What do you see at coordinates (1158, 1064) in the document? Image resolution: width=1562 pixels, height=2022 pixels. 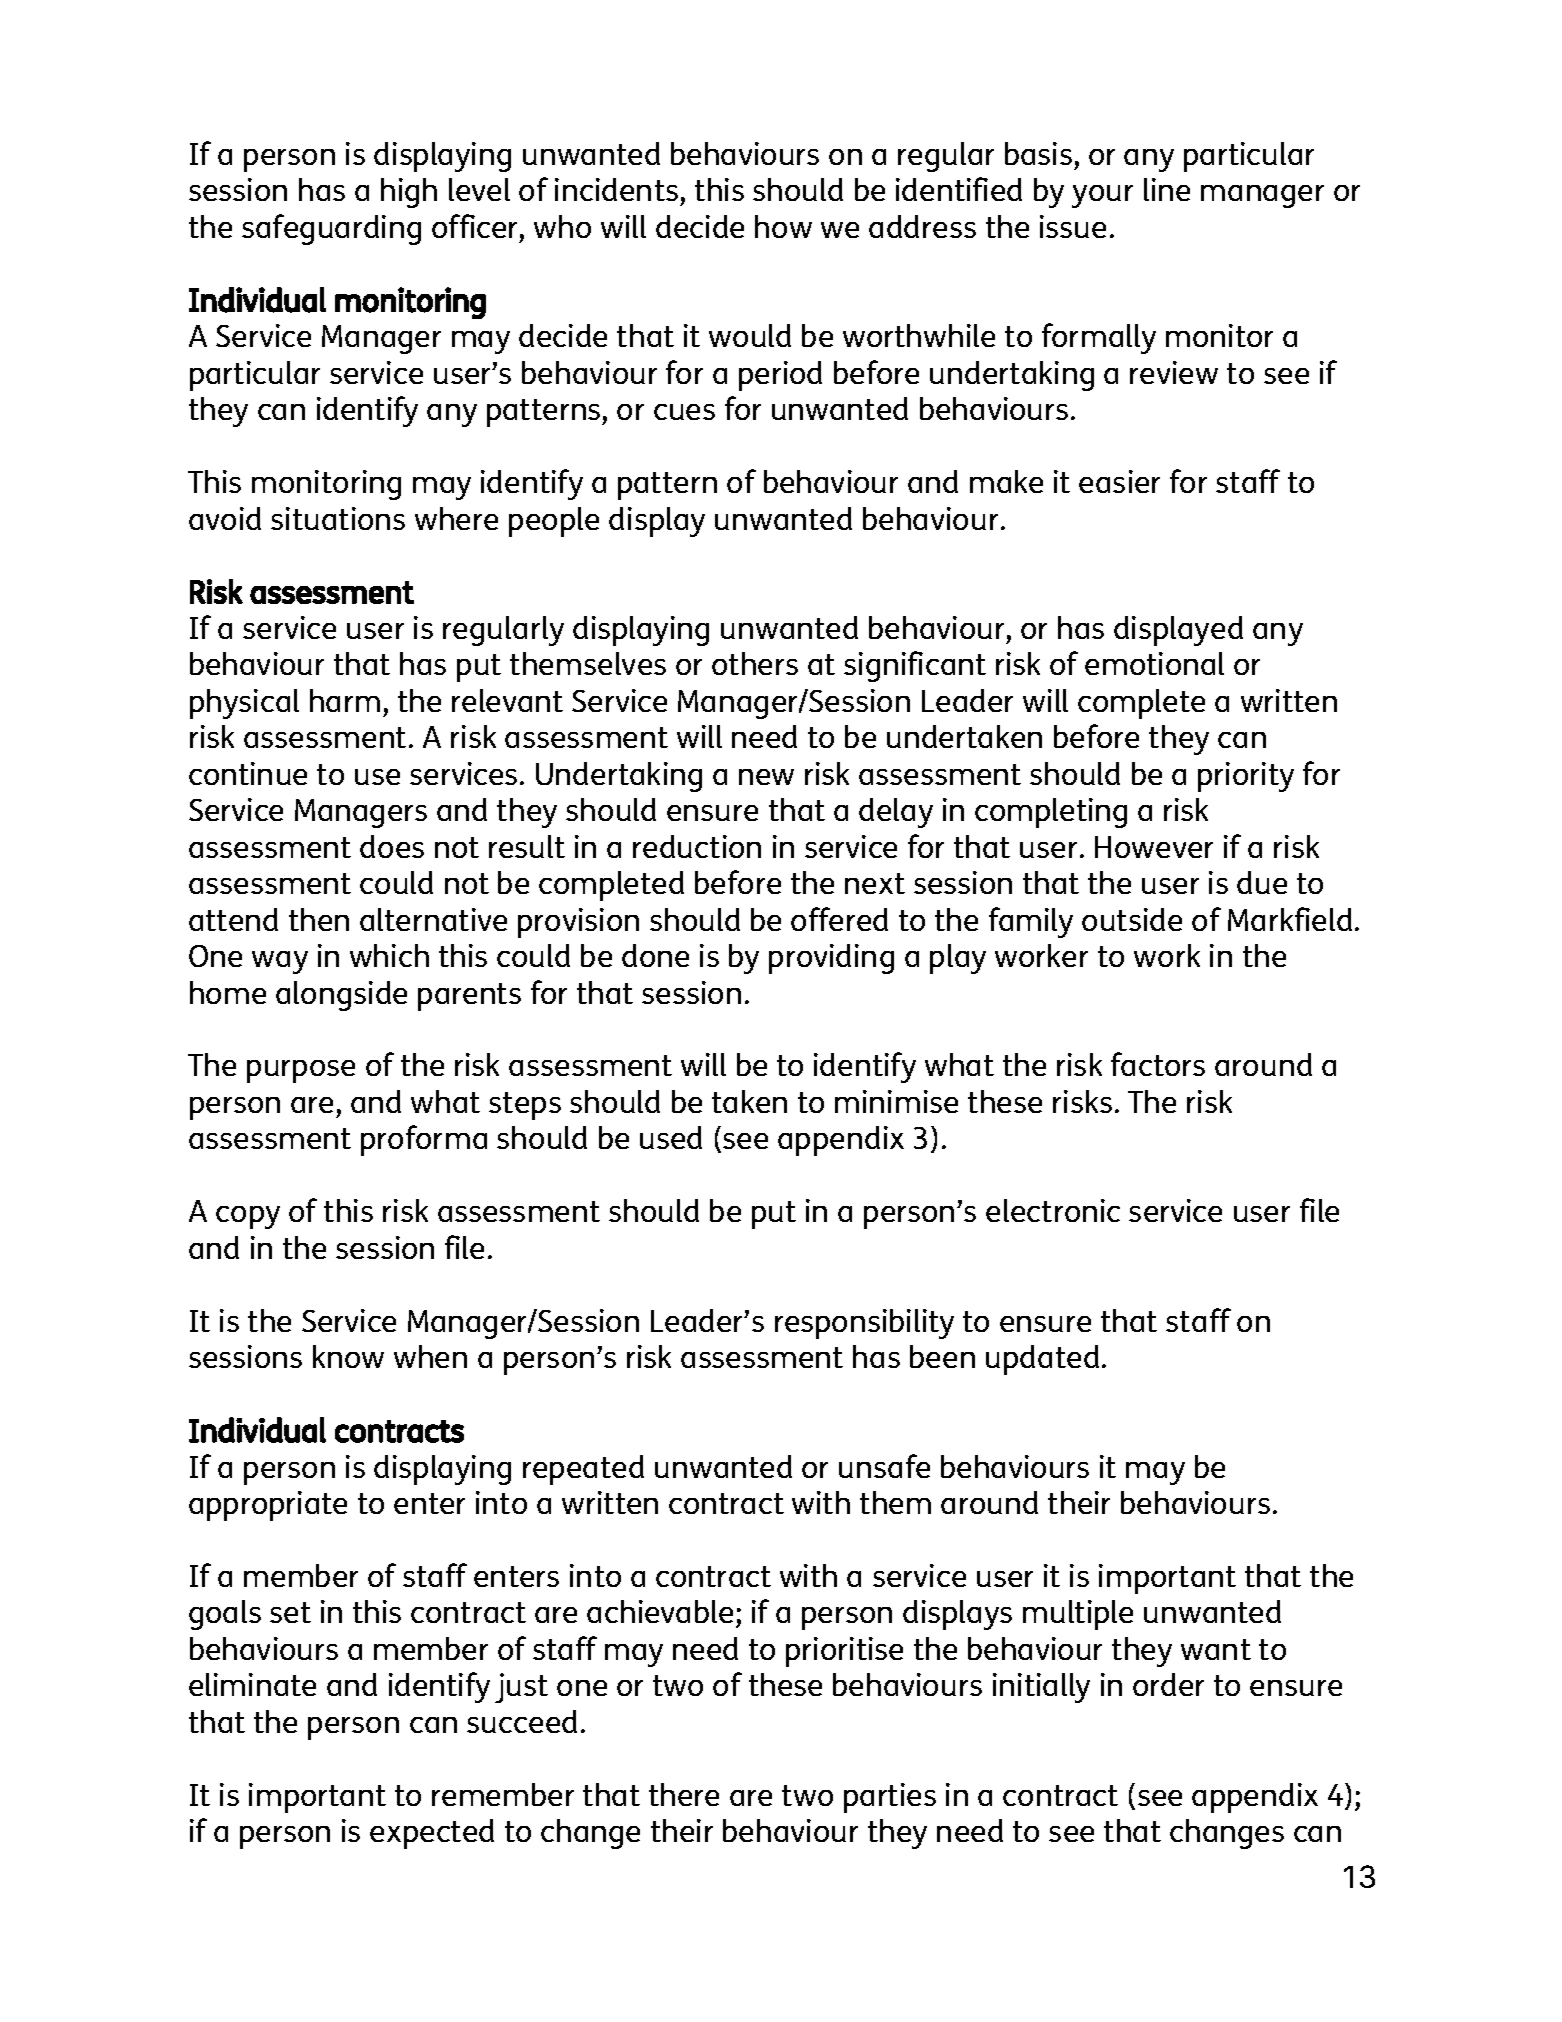 I see `factors` at bounding box center [1158, 1064].
